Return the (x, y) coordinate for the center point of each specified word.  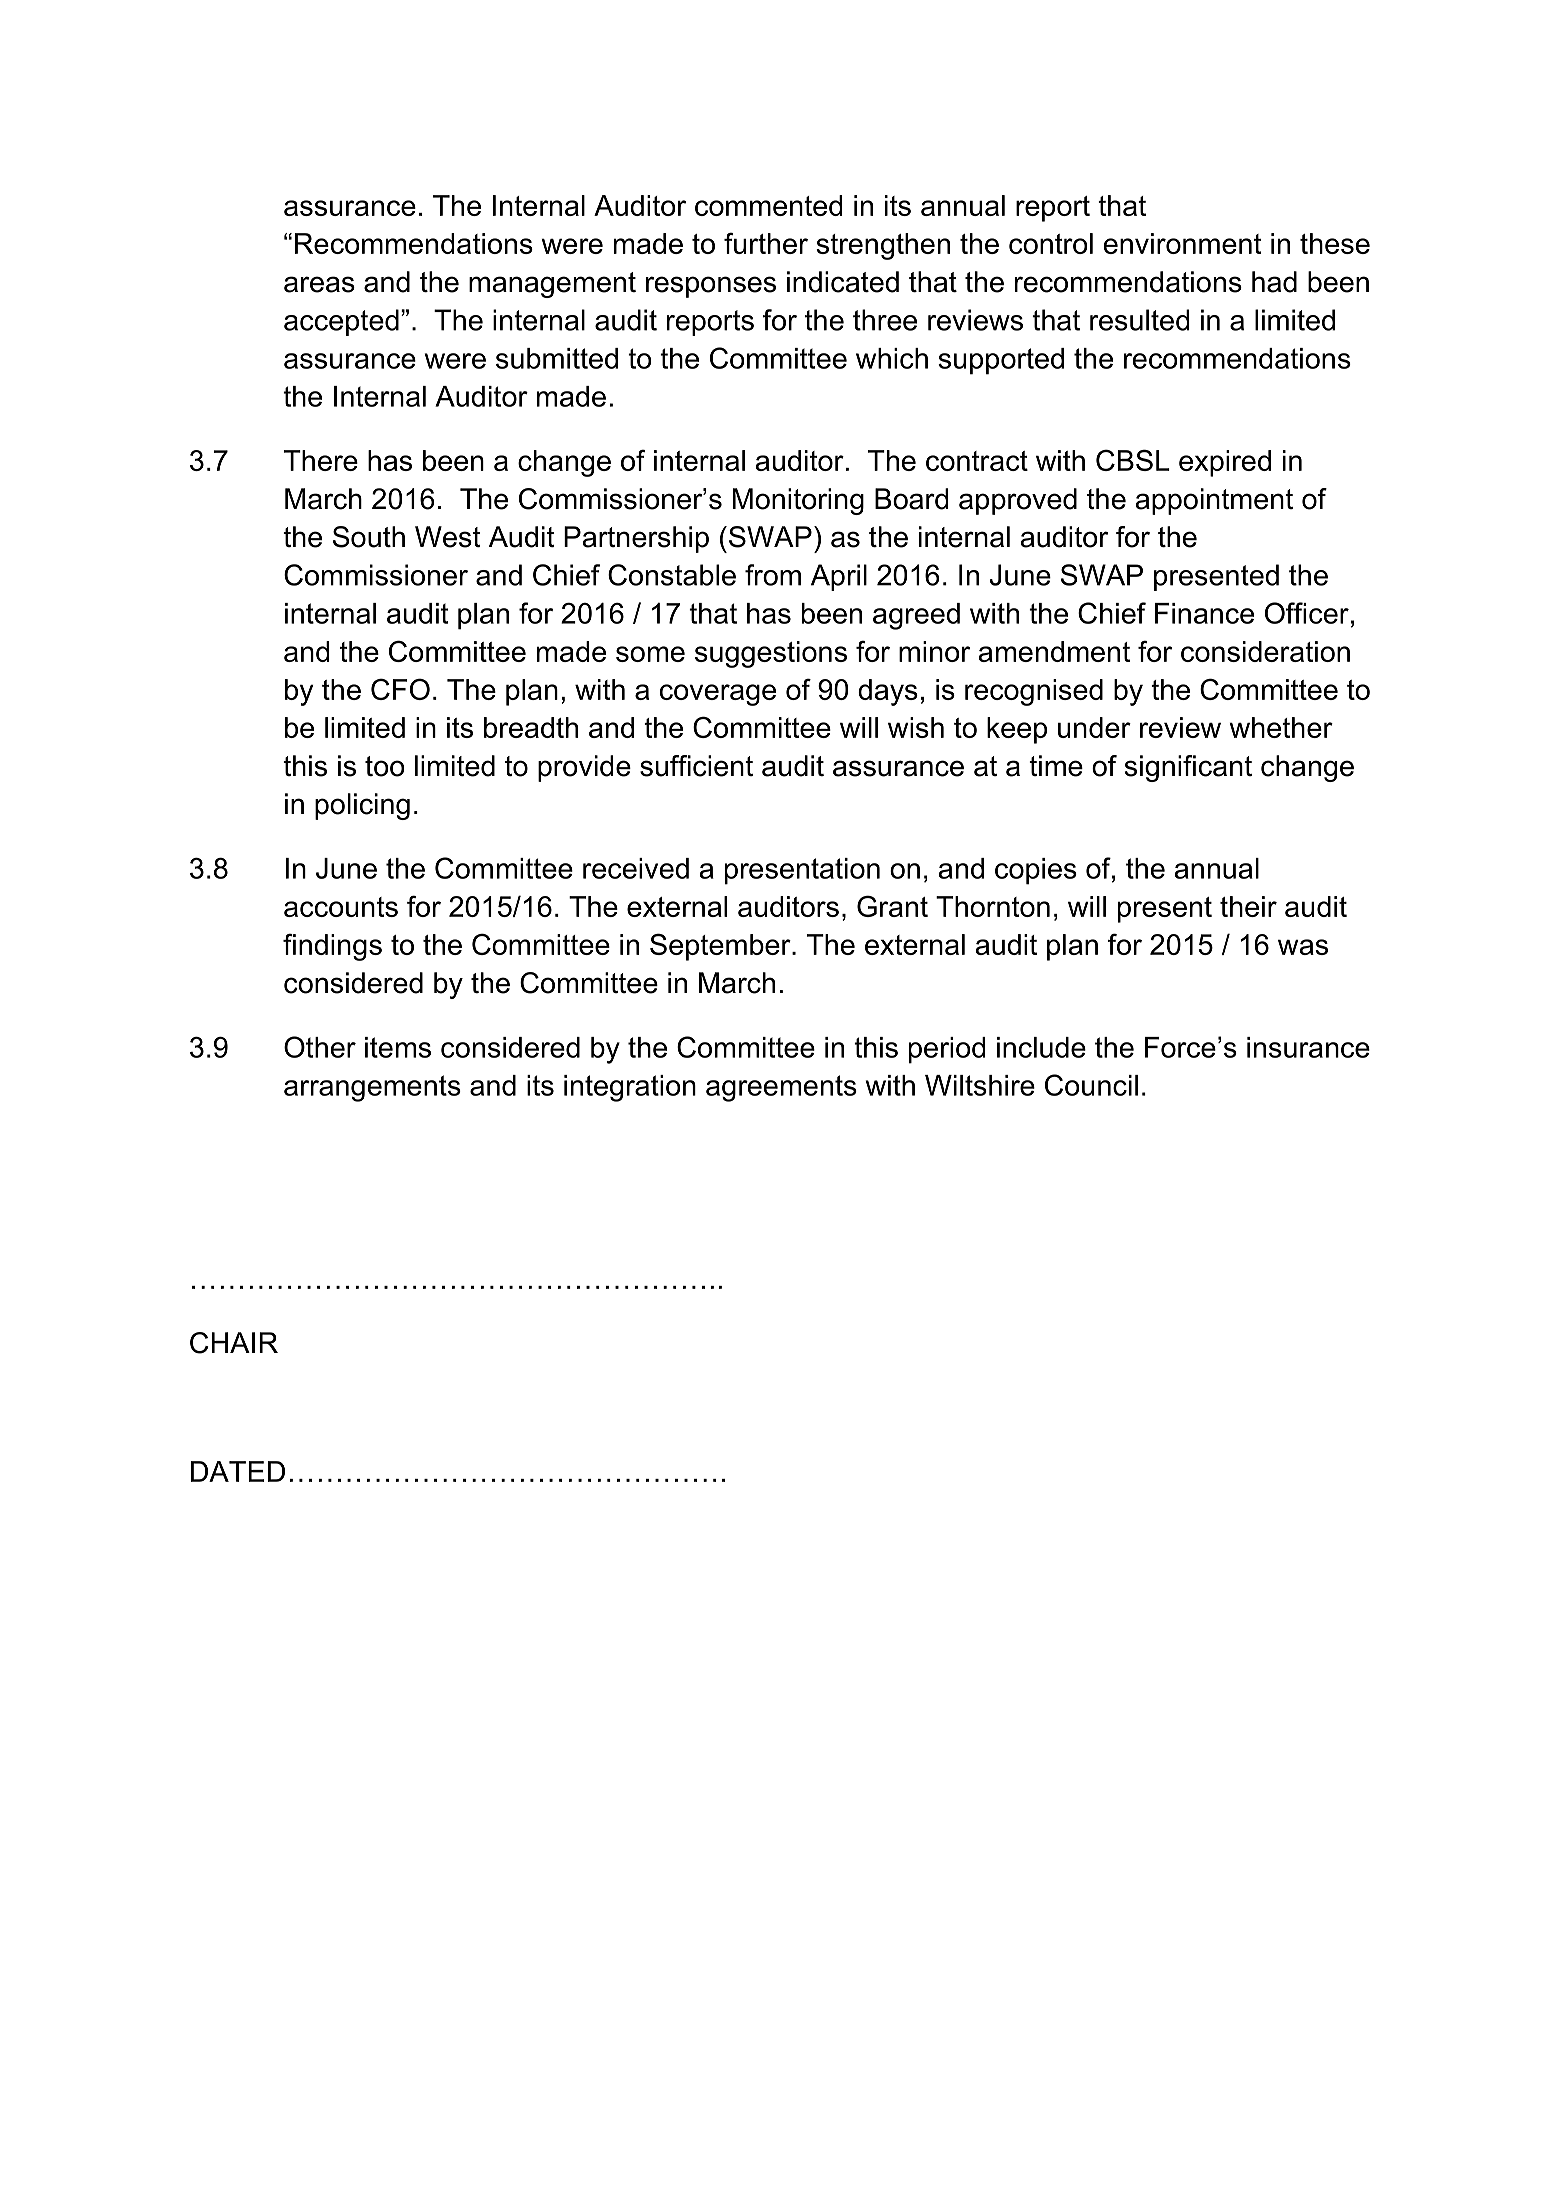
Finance (1204, 613)
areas (319, 284)
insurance (1308, 1047)
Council (1091, 1085)
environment (1182, 243)
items (398, 1047)
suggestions (771, 654)
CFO (400, 689)
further (766, 243)
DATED (238, 1471)
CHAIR (234, 1343)
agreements (781, 1088)
